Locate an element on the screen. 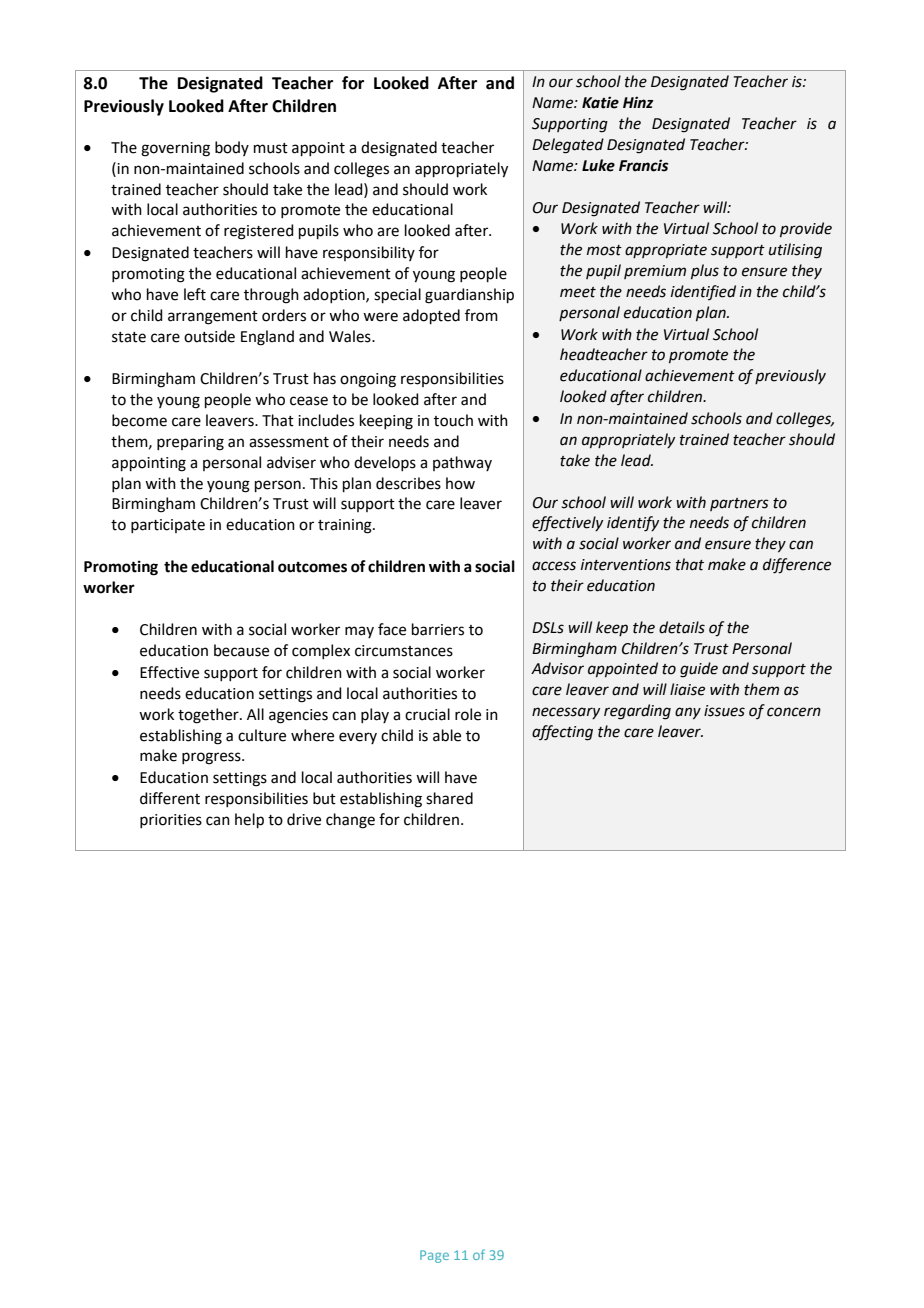  partners is located at coordinates (739, 504).
